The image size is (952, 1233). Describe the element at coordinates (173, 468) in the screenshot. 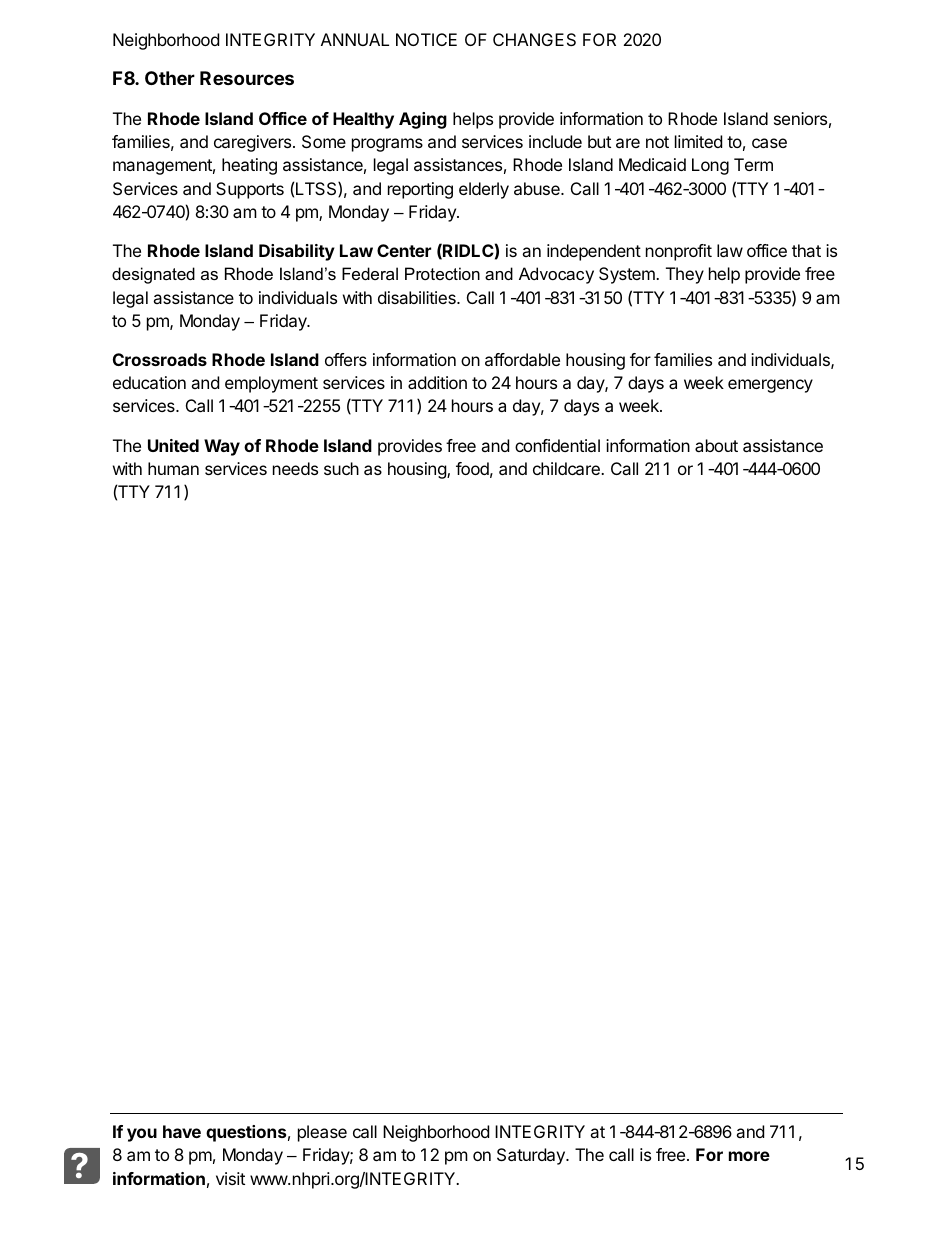

I see `human` at that location.
